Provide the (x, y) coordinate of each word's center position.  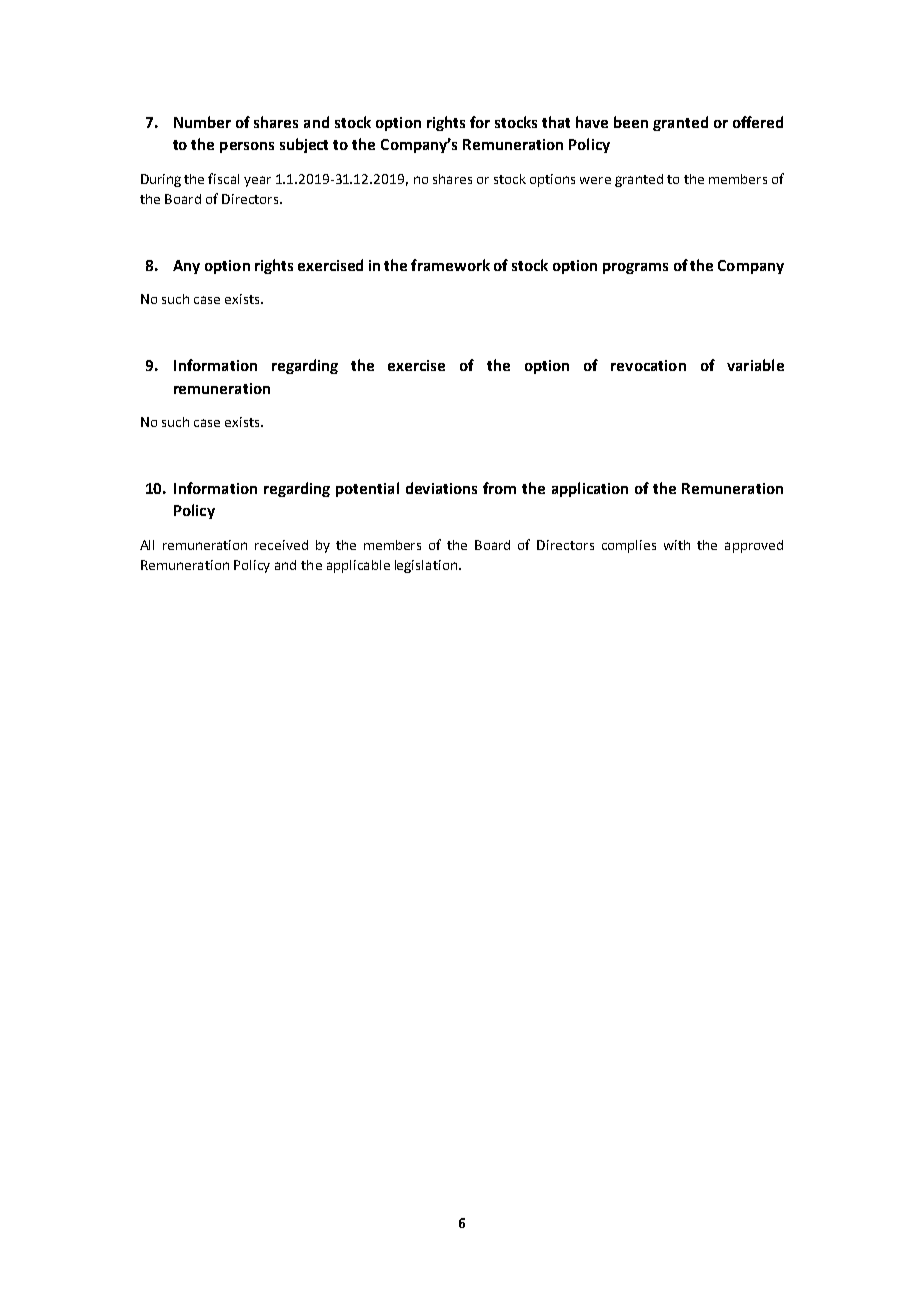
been (631, 122)
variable (755, 365)
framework (450, 265)
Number (202, 122)
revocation (648, 365)
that (556, 122)
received (281, 545)
